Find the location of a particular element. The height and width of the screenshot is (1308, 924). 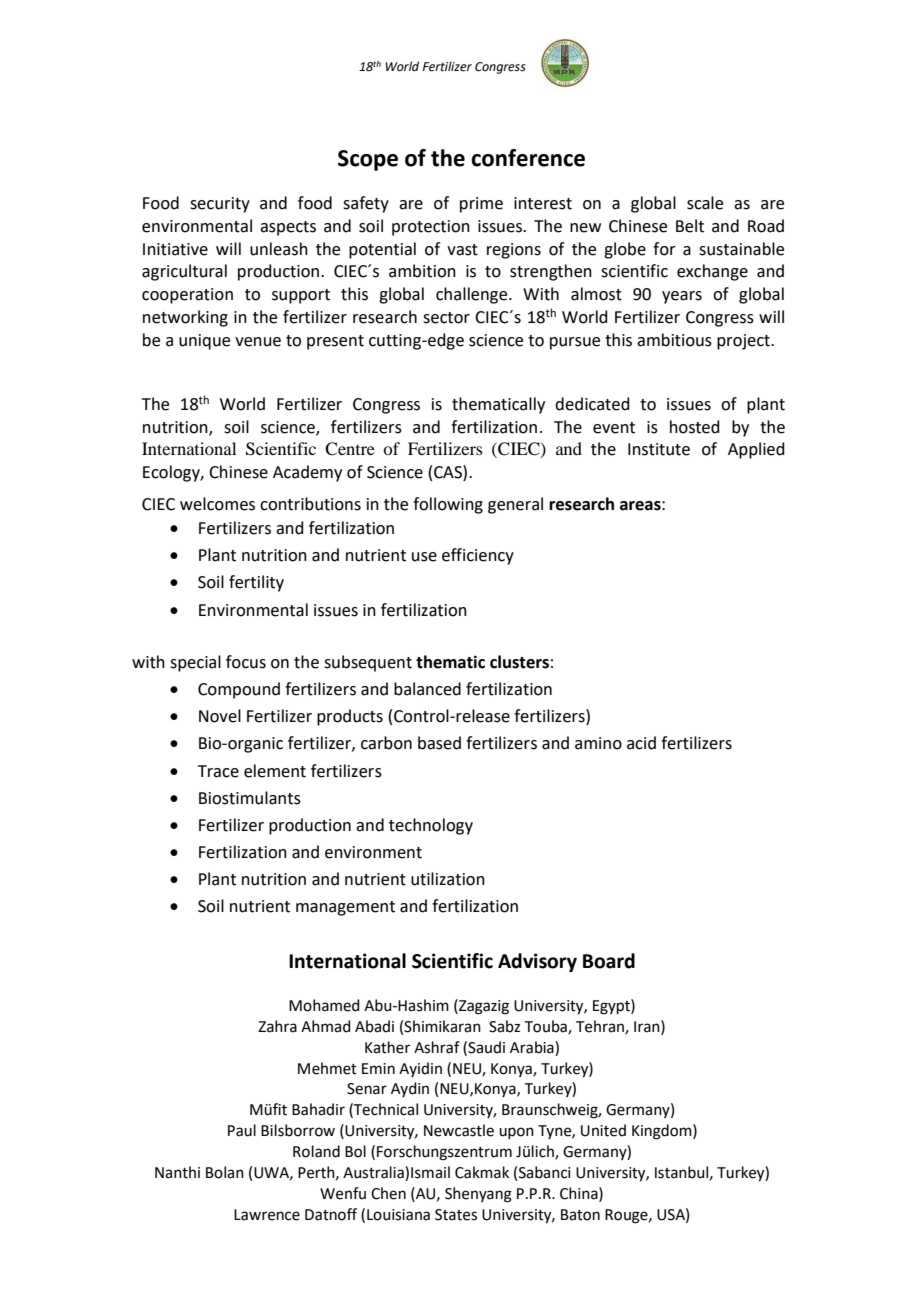

Institute is located at coordinates (659, 449).
